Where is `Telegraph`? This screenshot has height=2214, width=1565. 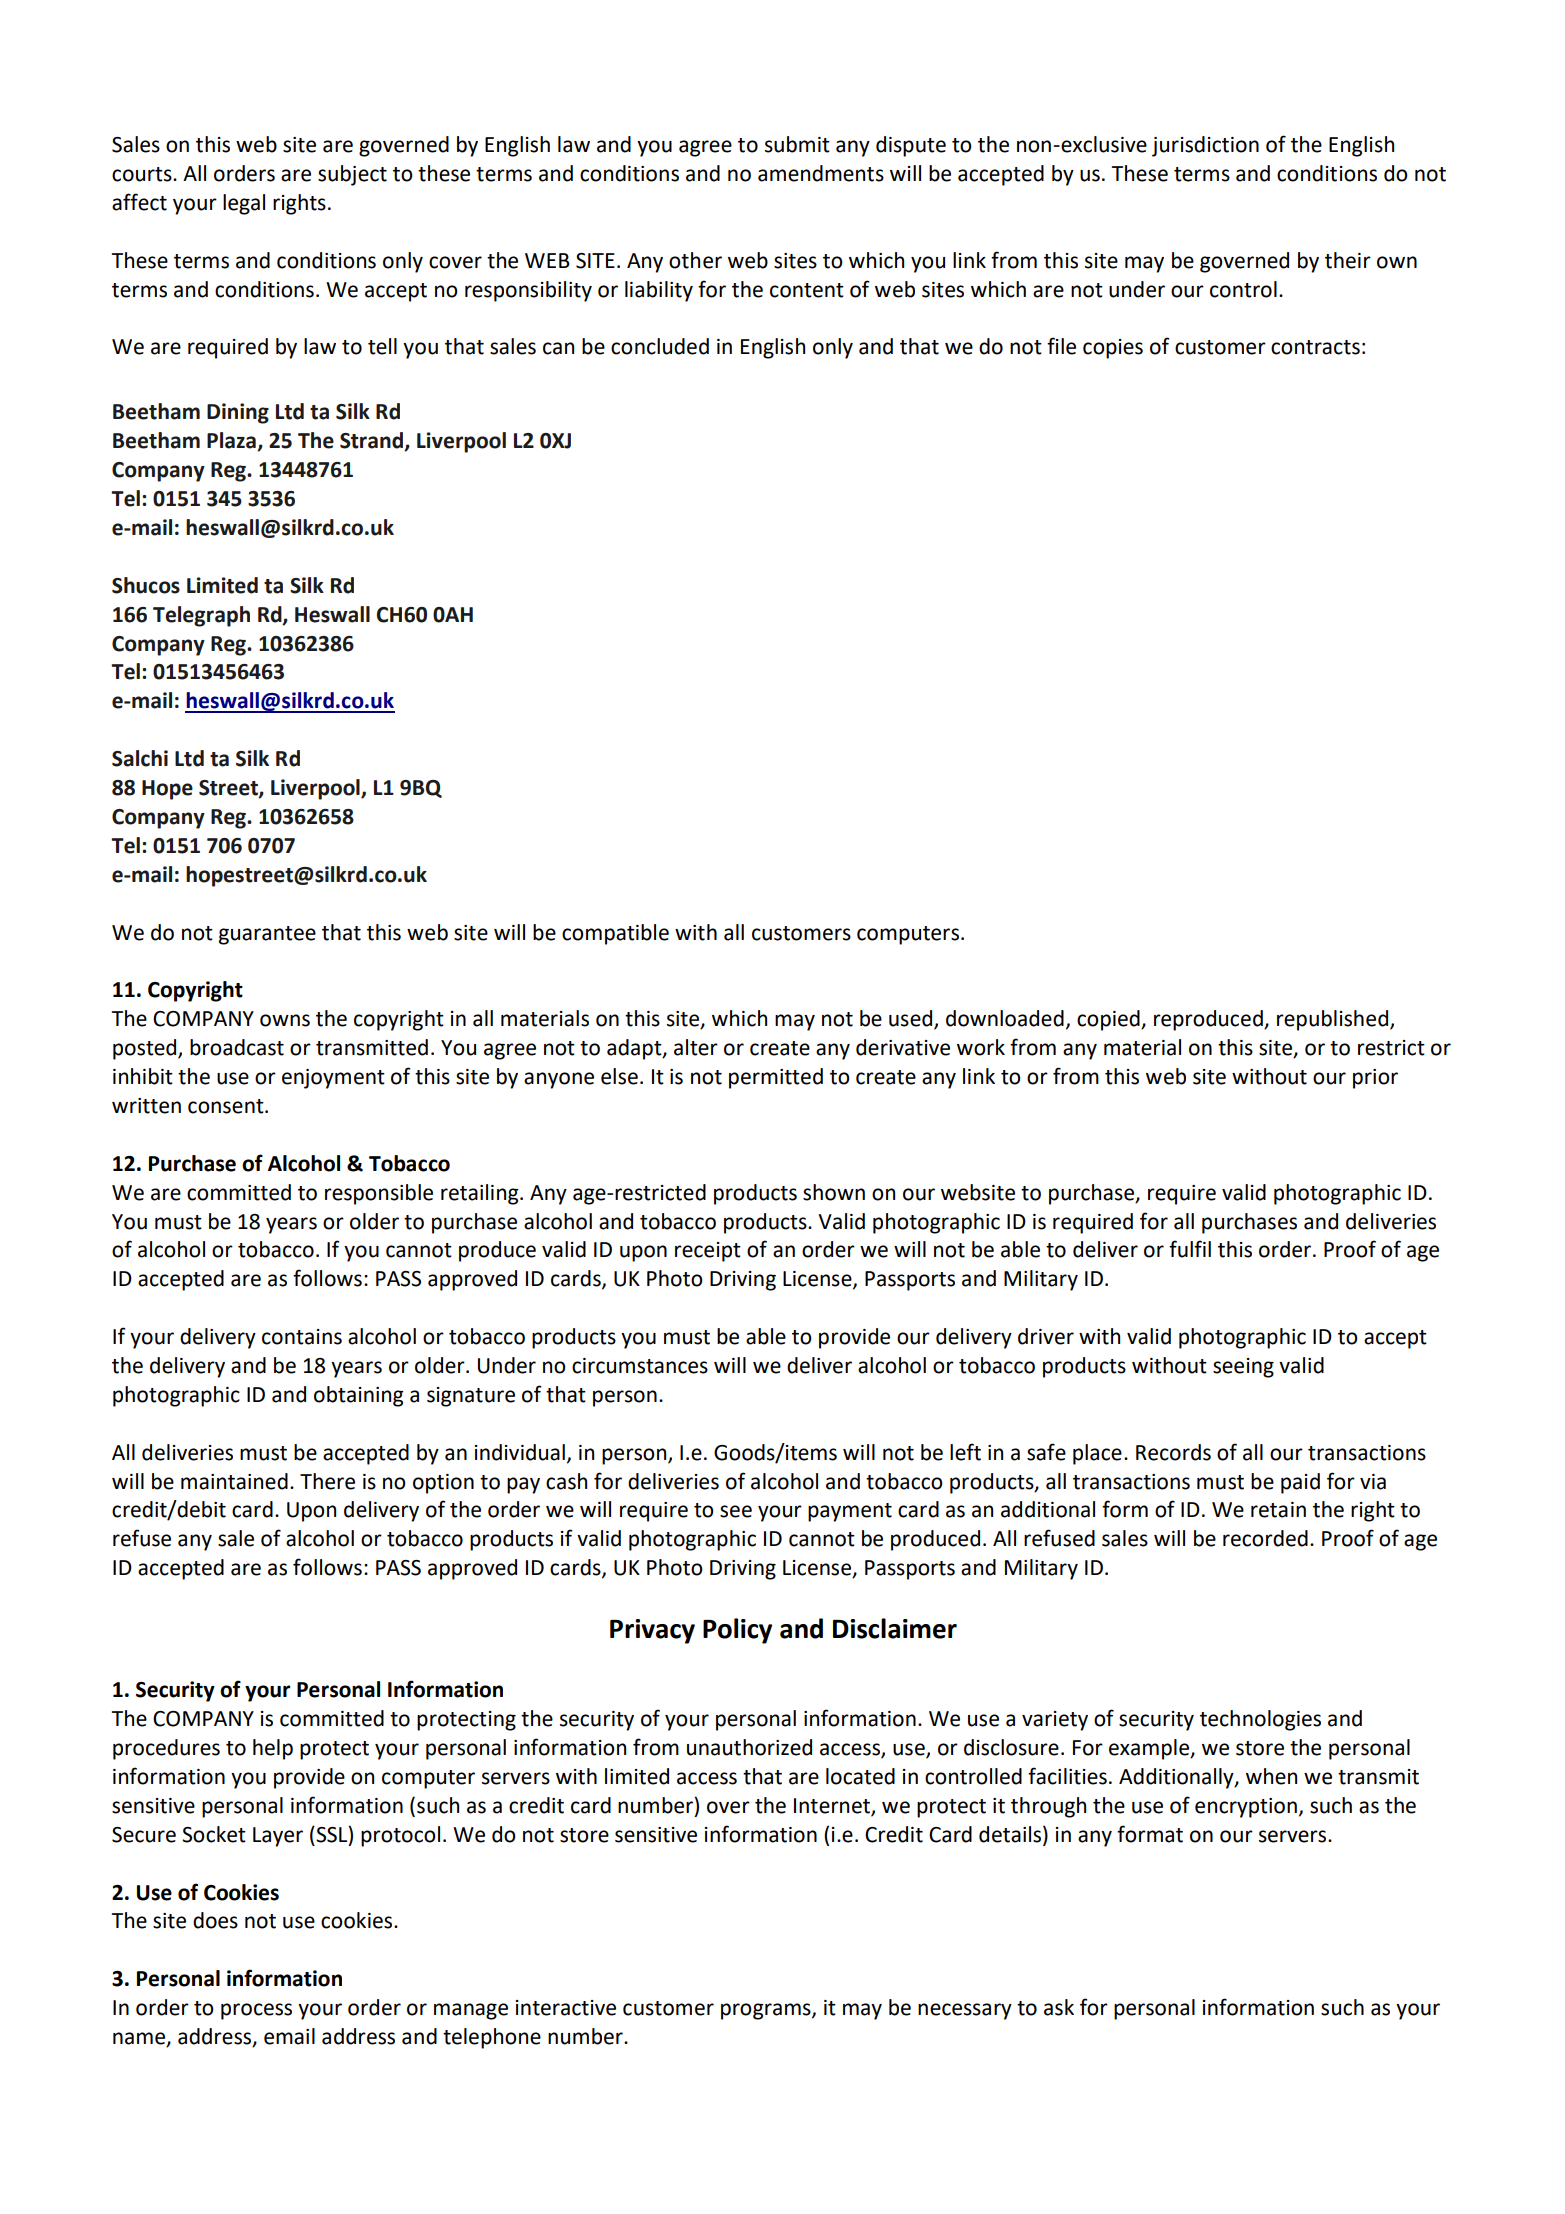 Telegraph is located at coordinates (201, 616).
